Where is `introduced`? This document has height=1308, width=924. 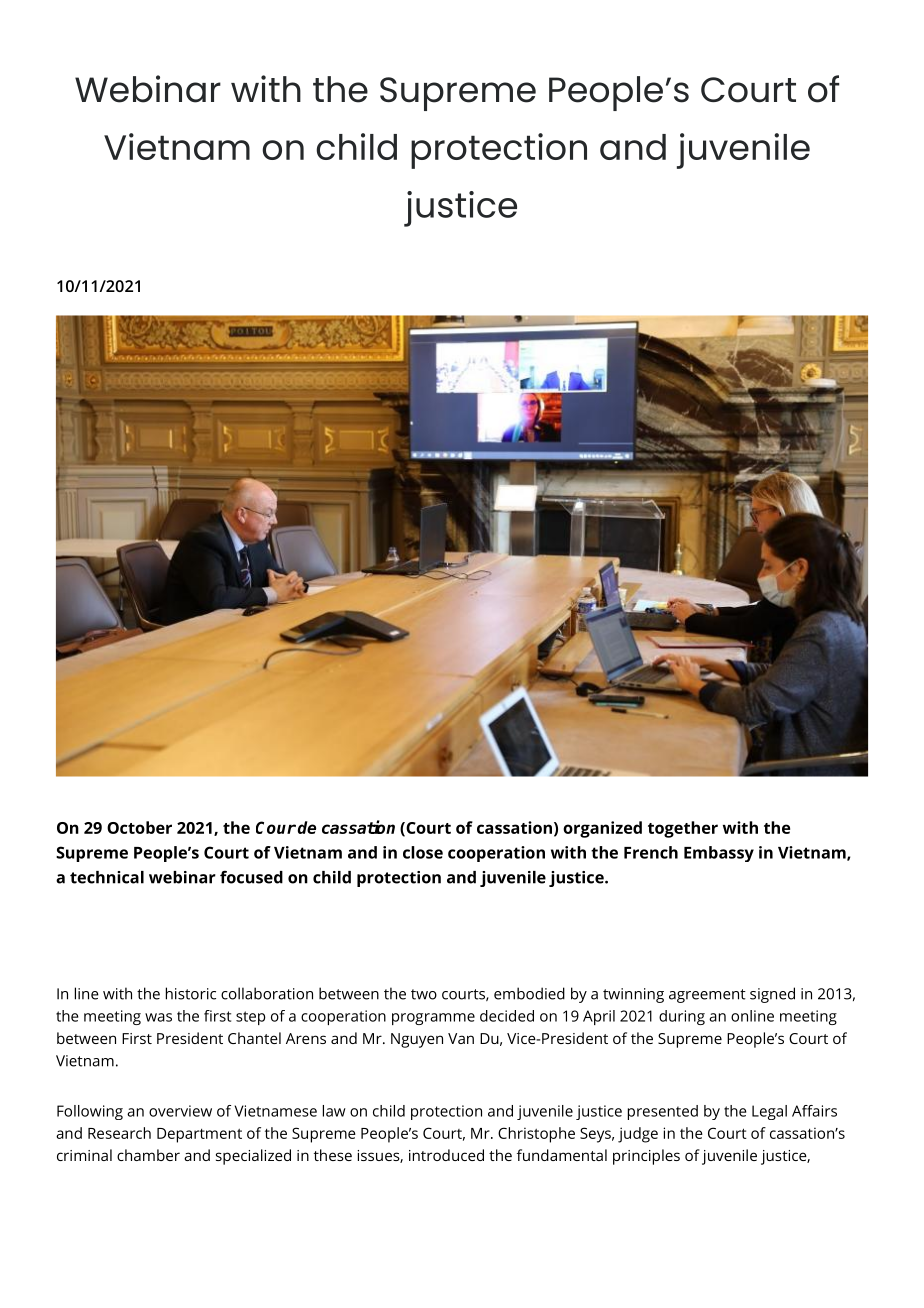
introduced is located at coordinates (446, 1155).
